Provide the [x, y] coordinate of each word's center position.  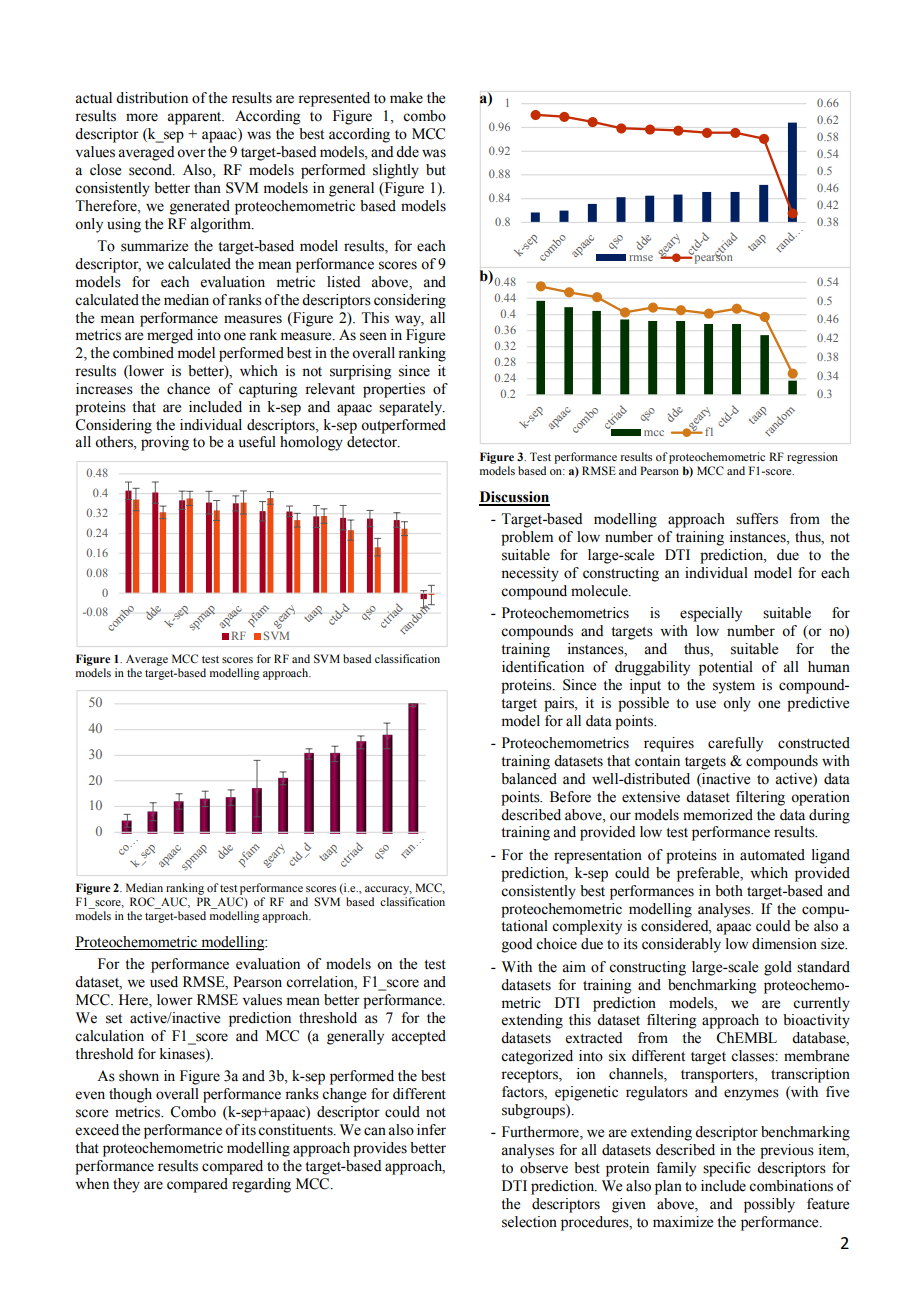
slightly [396, 171]
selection [529, 1222]
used [164, 982]
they [126, 1185]
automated [772, 855]
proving [165, 443]
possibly [769, 1205]
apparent [195, 118]
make [406, 98]
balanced [529, 779]
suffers [757, 519]
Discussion [514, 498]
